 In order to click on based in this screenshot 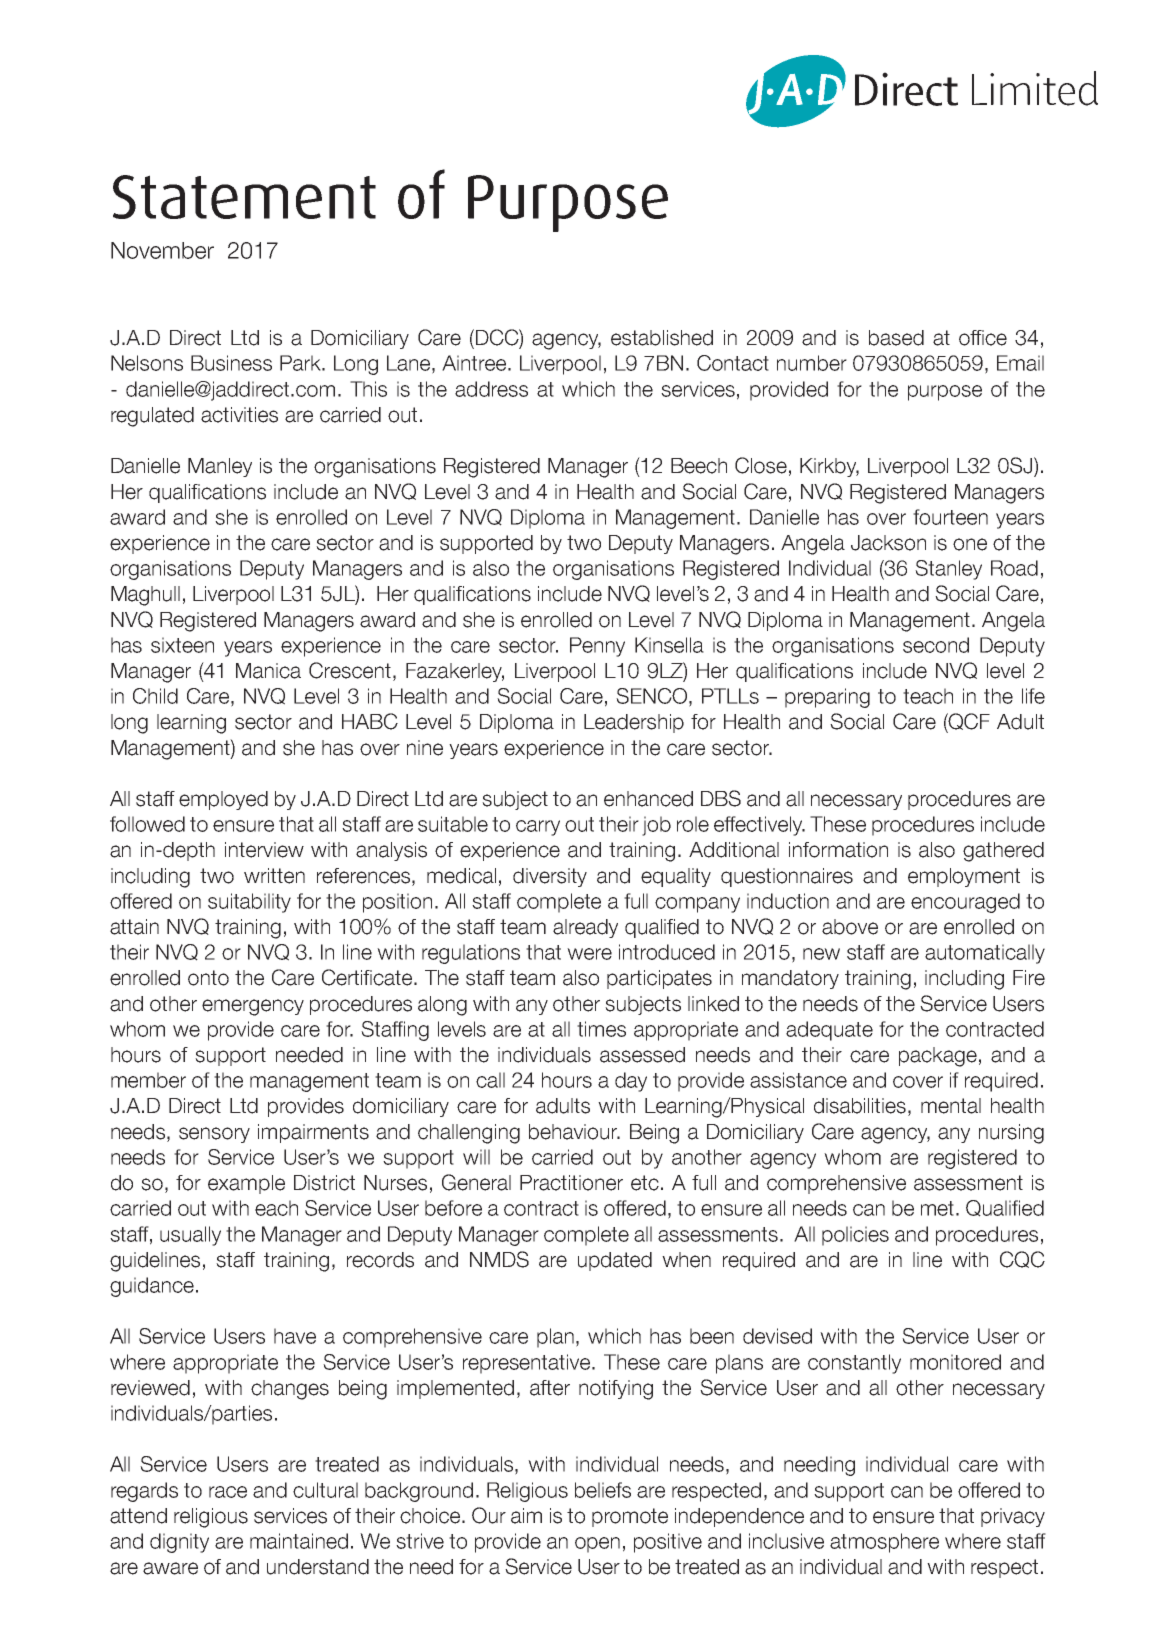, I will do `click(896, 338)`.
